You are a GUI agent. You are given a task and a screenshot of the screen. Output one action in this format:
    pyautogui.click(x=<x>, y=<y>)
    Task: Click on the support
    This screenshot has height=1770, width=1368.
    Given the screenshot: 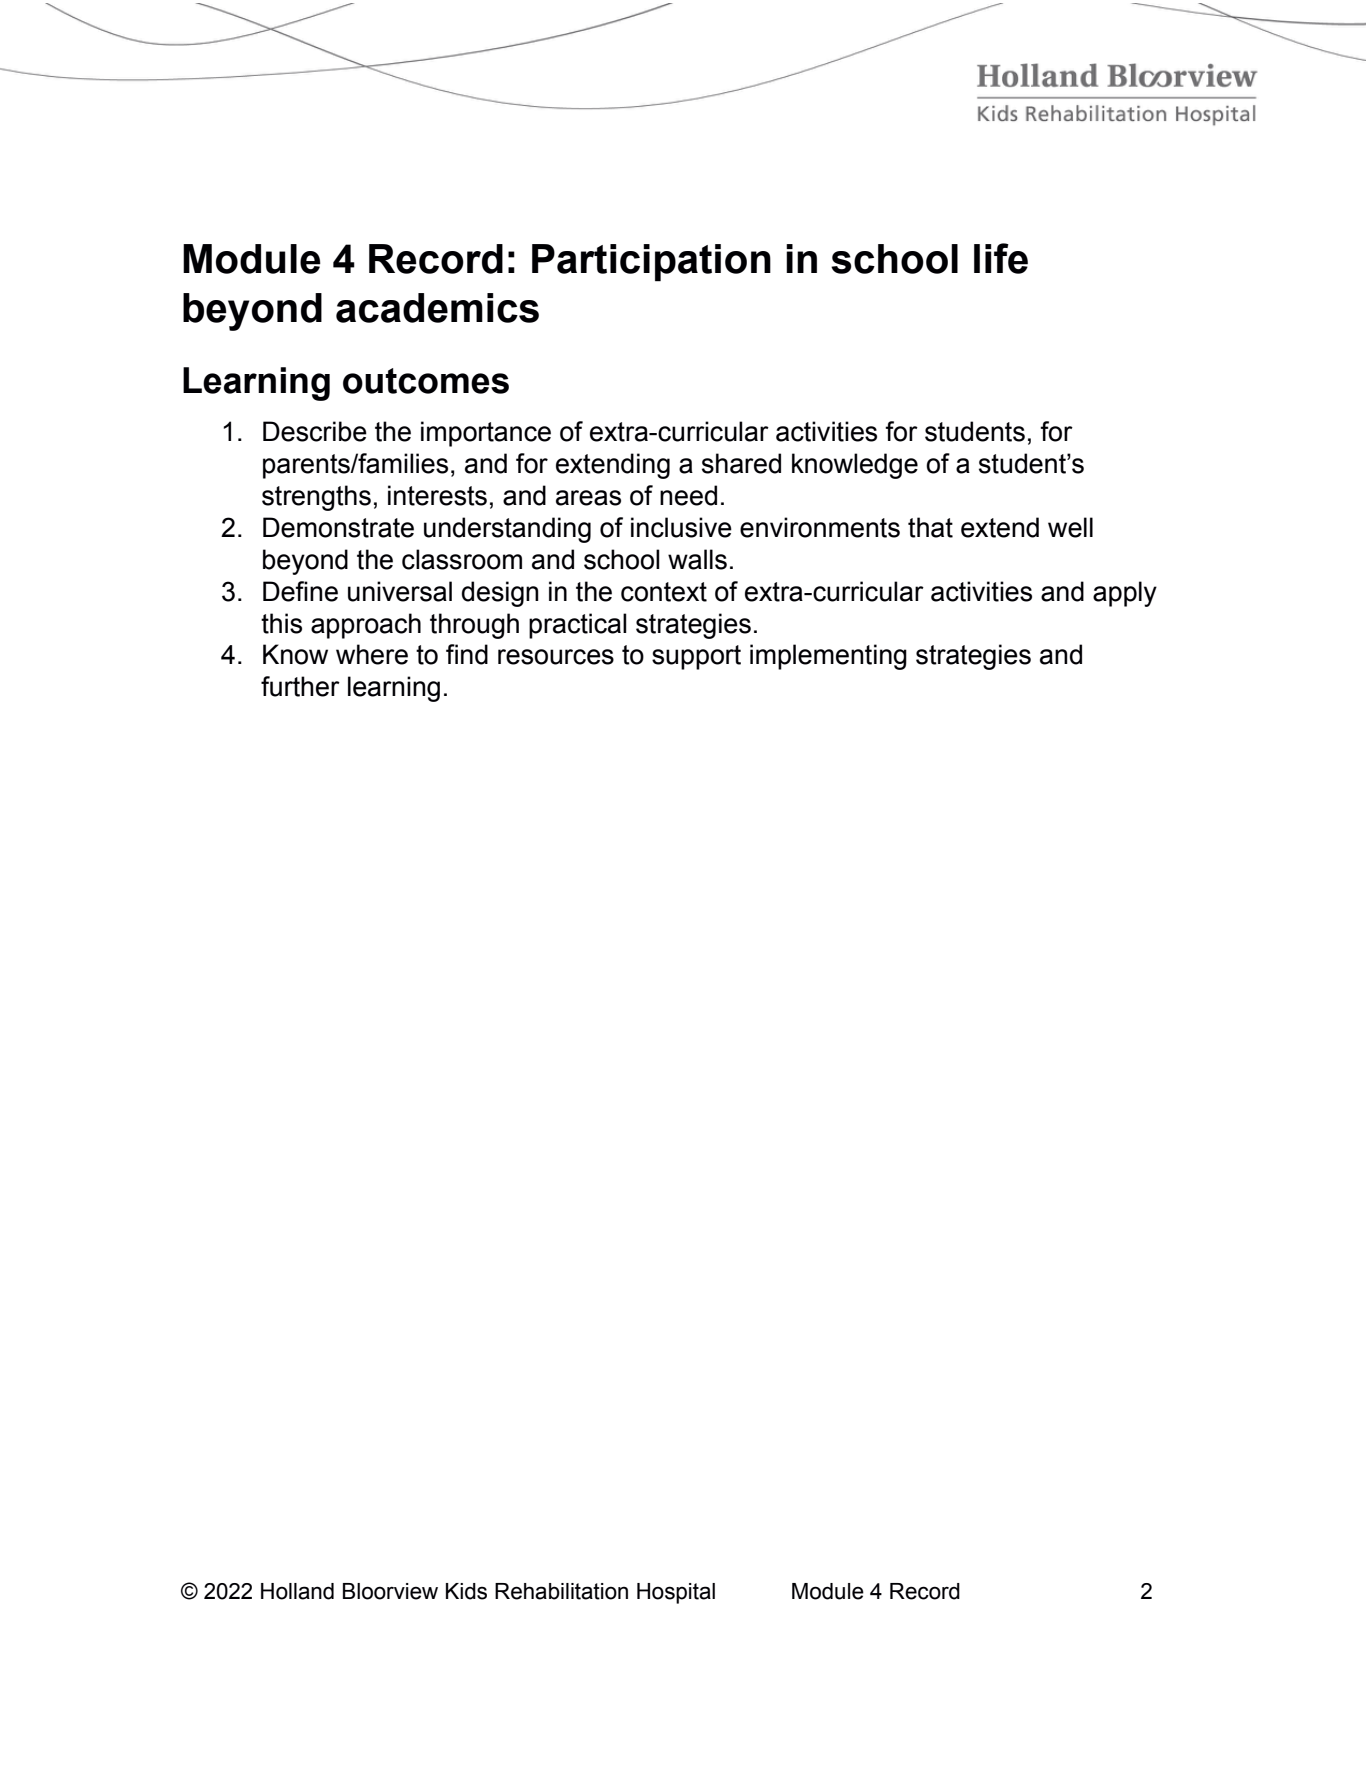 What is the action you would take?
    pyautogui.click(x=696, y=657)
